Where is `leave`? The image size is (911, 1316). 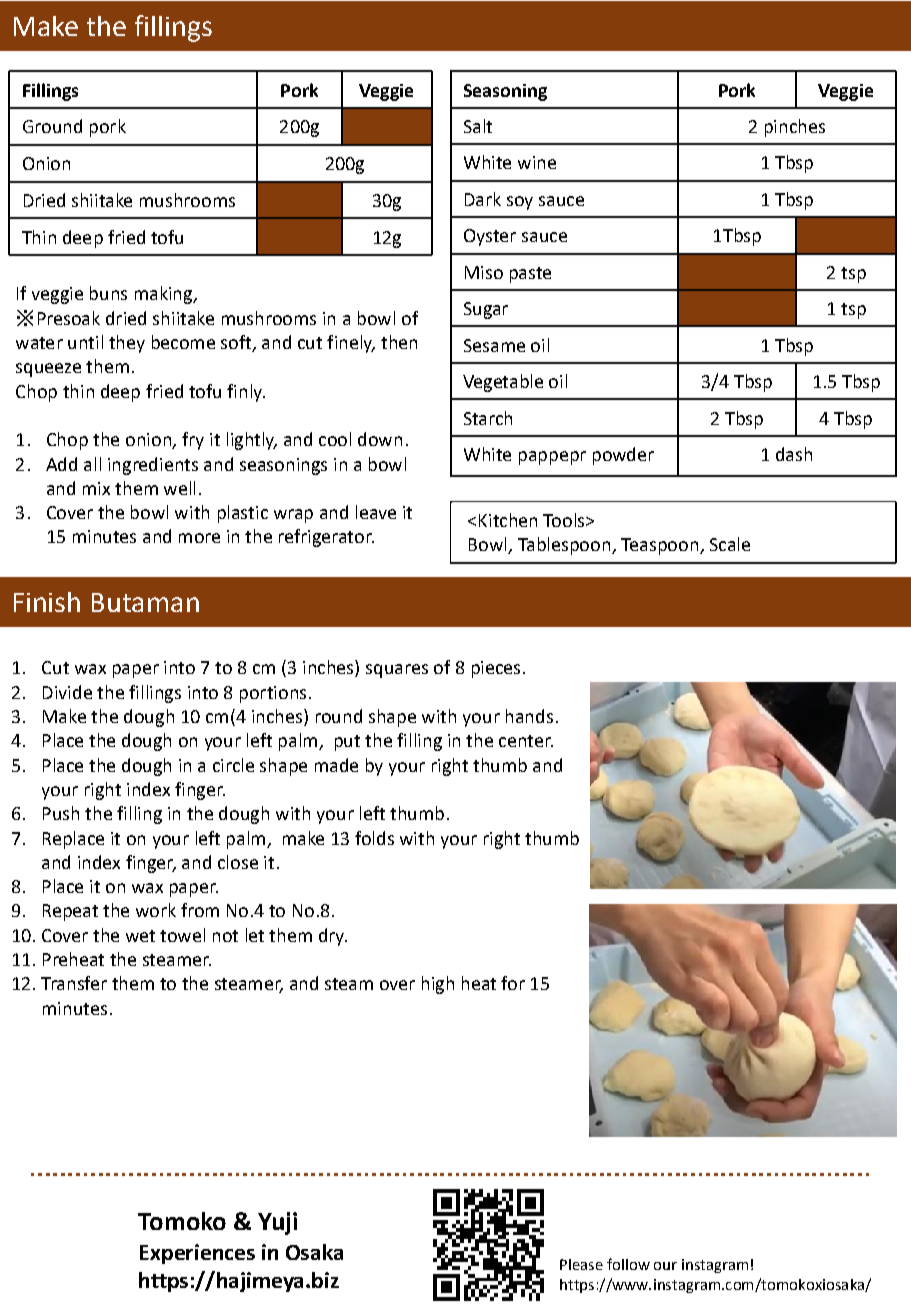
leave is located at coordinates (376, 512).
